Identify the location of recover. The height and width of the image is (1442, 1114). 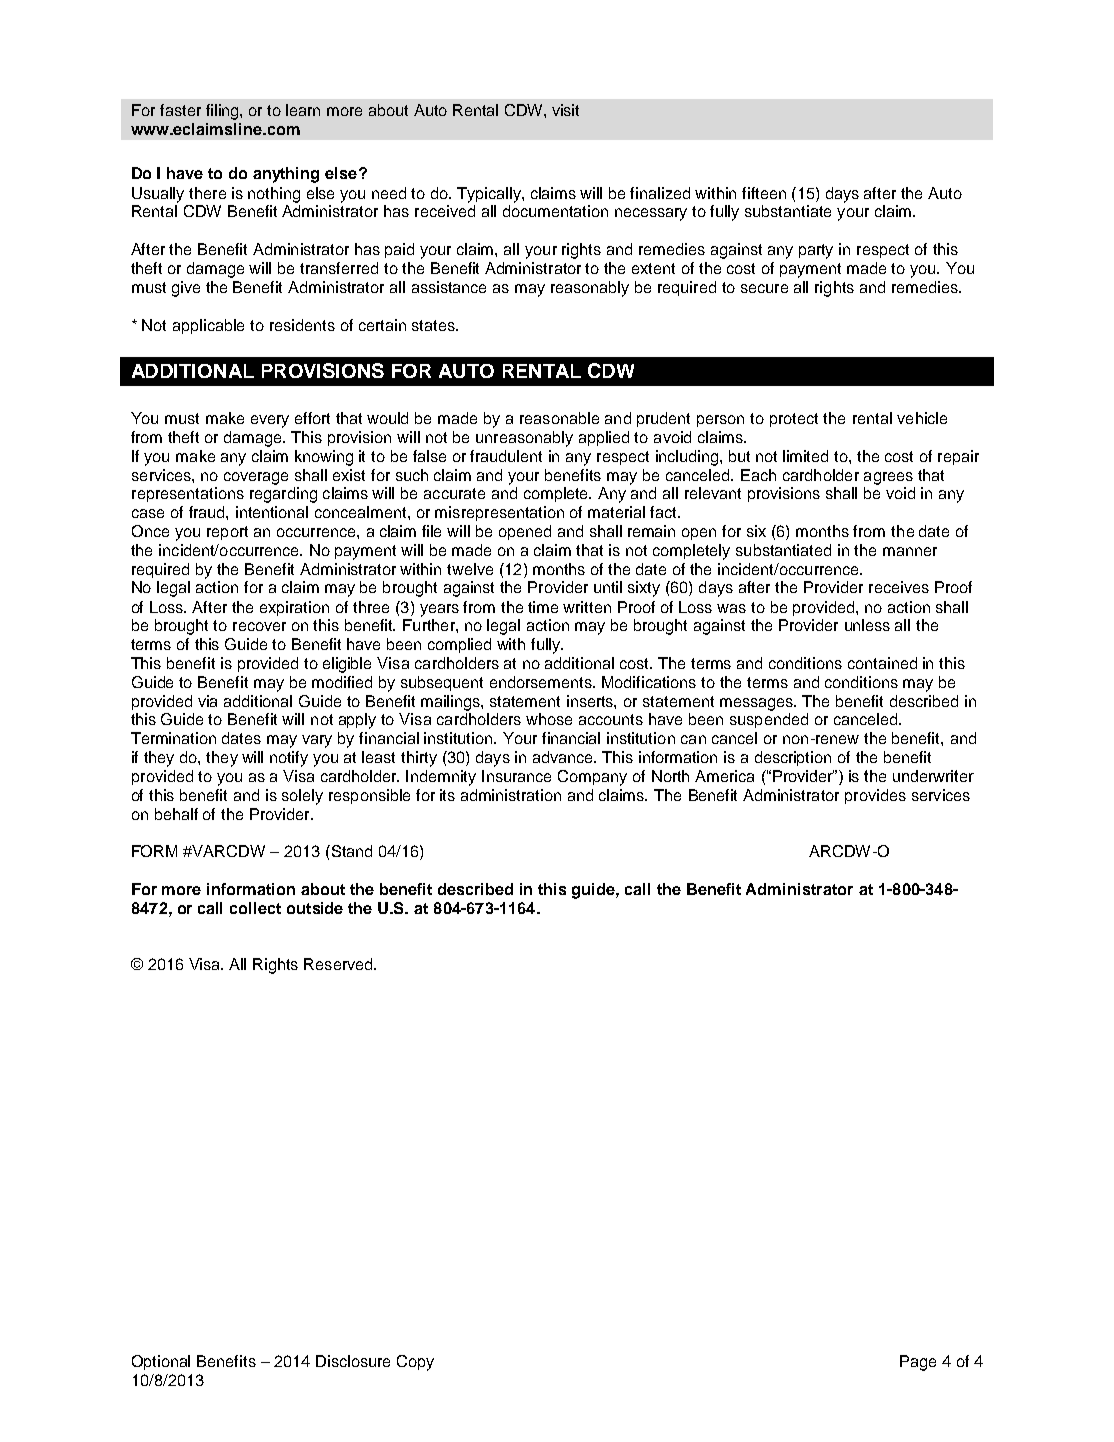
(259, 626).
